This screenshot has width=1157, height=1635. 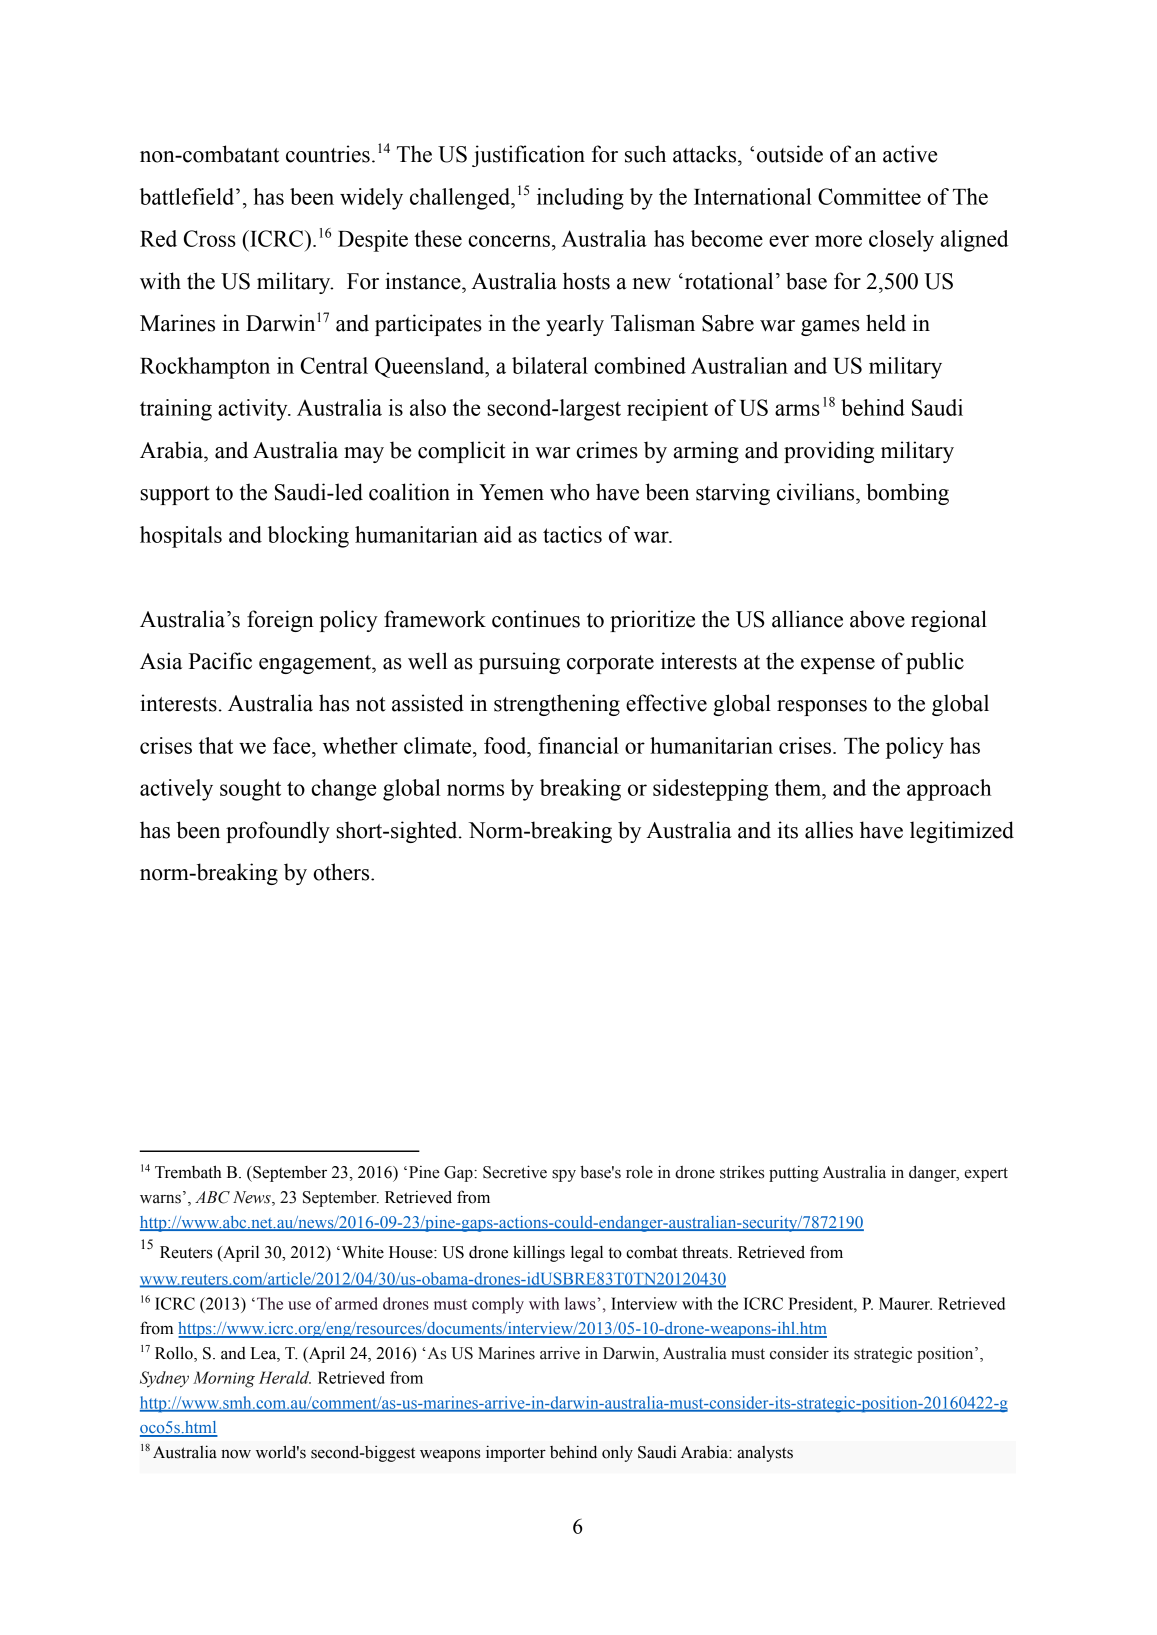 I want to click on now, so click(x=236, y=1454).
